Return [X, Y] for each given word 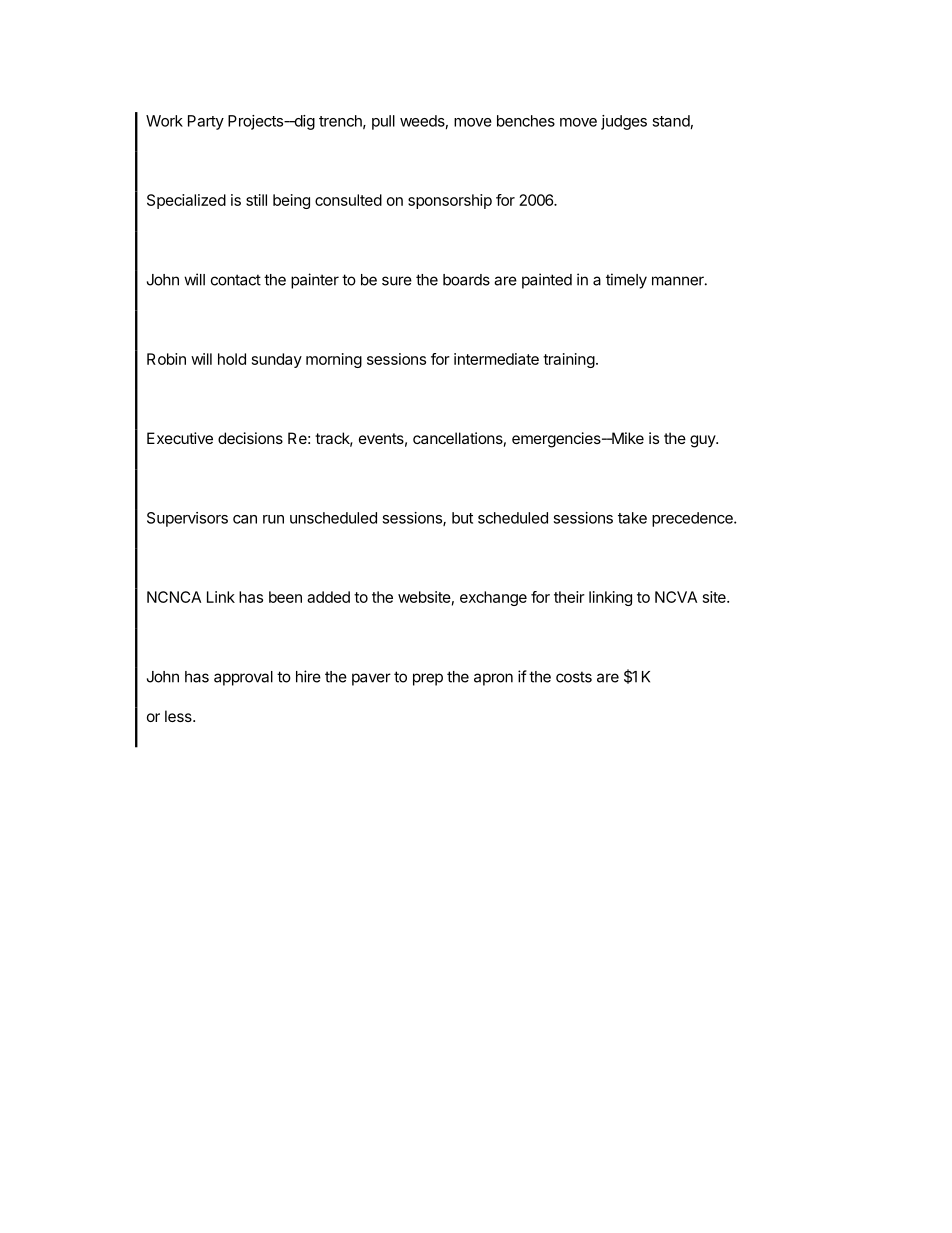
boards [466, 280]
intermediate [496, 359]
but [462, 518]
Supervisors [187, 519]
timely [626, 281]
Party [206, 122]
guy [703, 441]
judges [624, 122]
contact [236, 280]
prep [428, 679]
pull [383, 122]
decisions [250, 438]
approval [243, 678]
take [632, 518]
